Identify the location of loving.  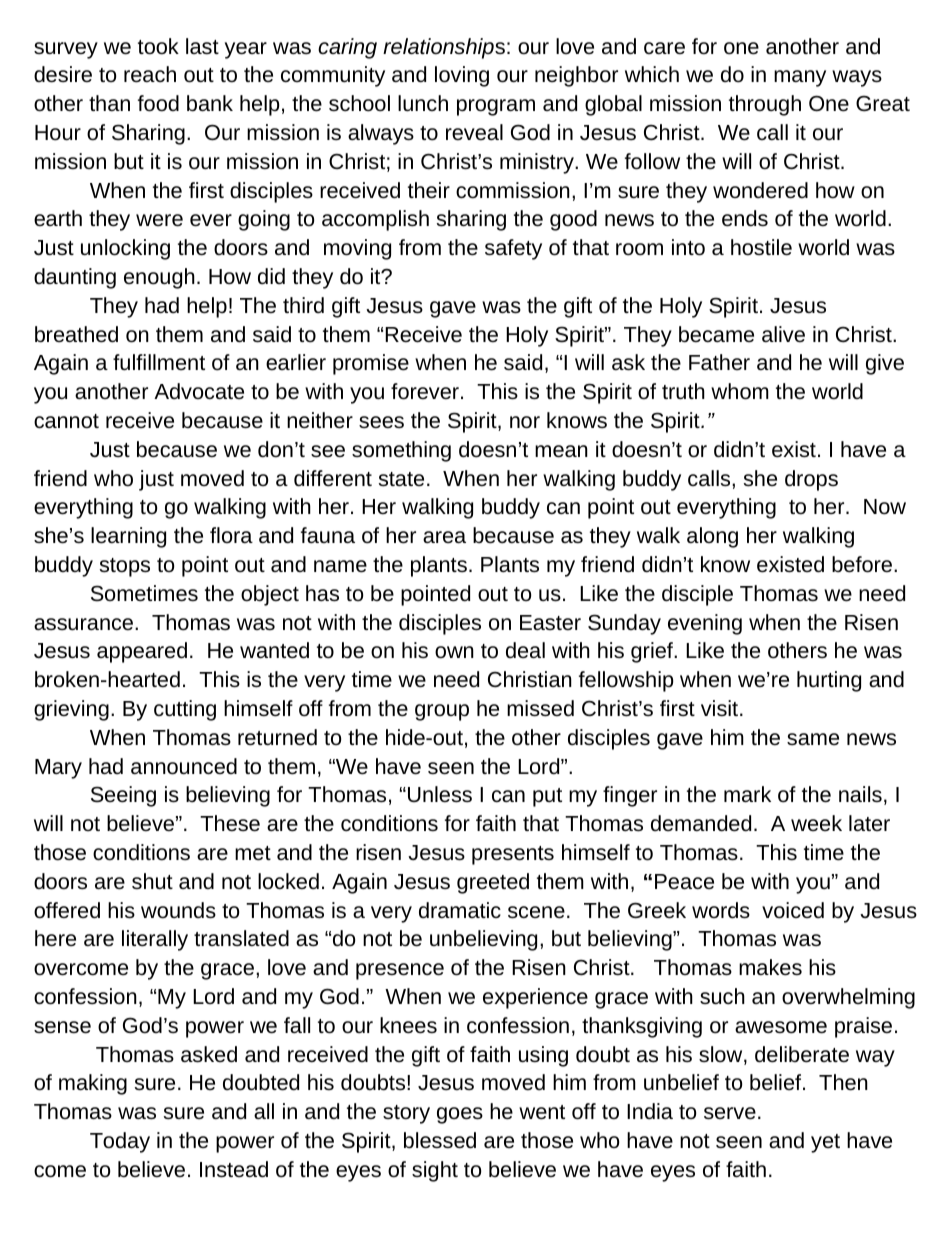
(462, 76).
